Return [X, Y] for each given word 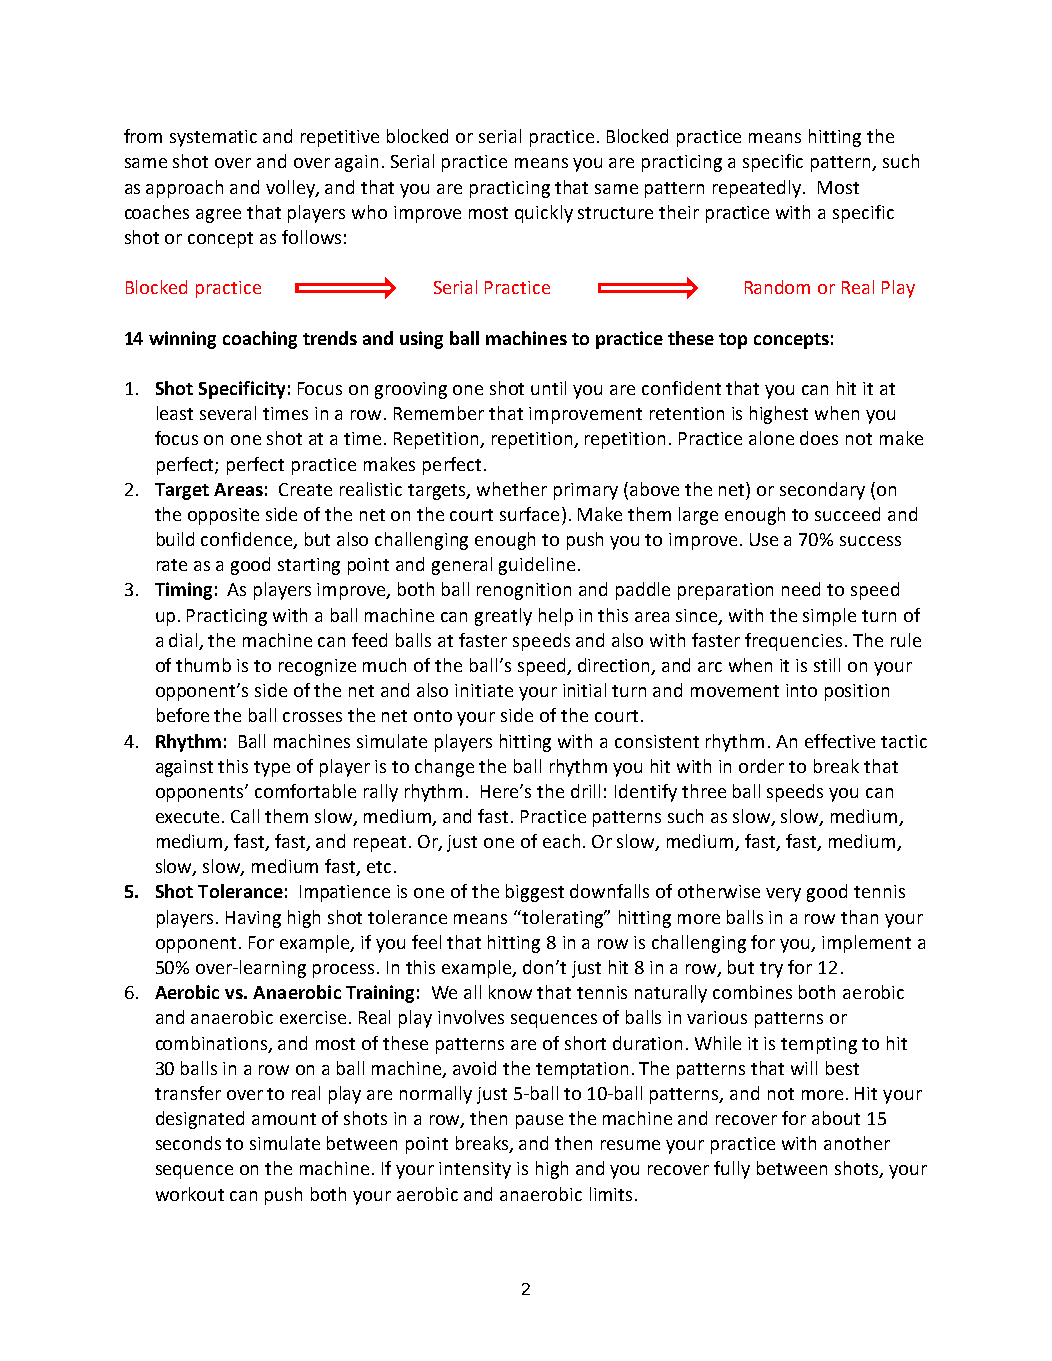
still [827, 665]
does [819, 438]
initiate [484, 690]
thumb [203, 665]
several [228, 413]
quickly [544, 214]
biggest [535, 893]
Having [253, 919]
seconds [188, 1143]
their [679, 212]
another [857, 1143]
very [783, 895]
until [548, 388]
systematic [213, 138]
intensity [475, 1170]
